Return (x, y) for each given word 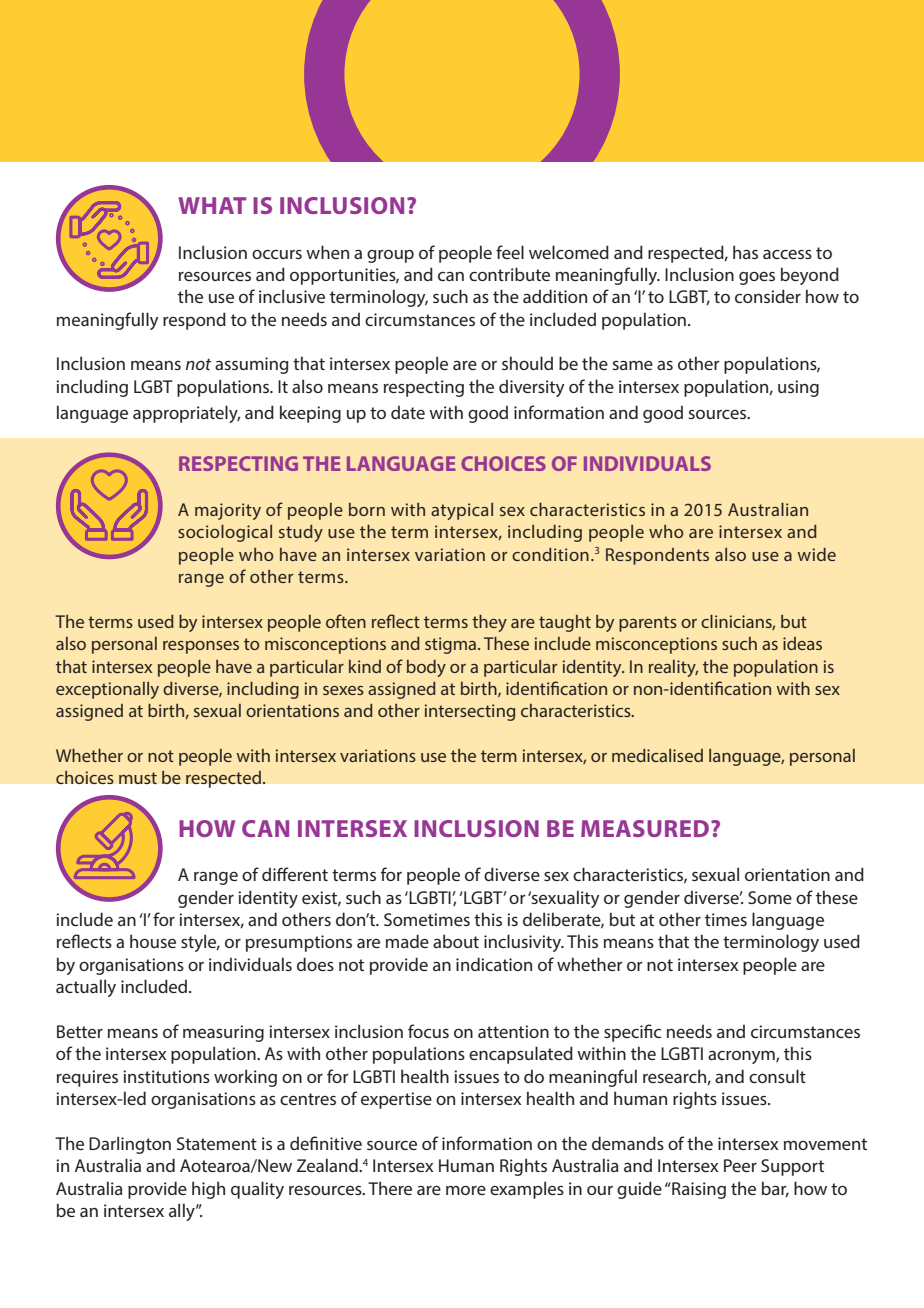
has (745, 252)
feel (510, 252)
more (466, 1190)
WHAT (212, 205)
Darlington (130, 1145)
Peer (740, 1165)
